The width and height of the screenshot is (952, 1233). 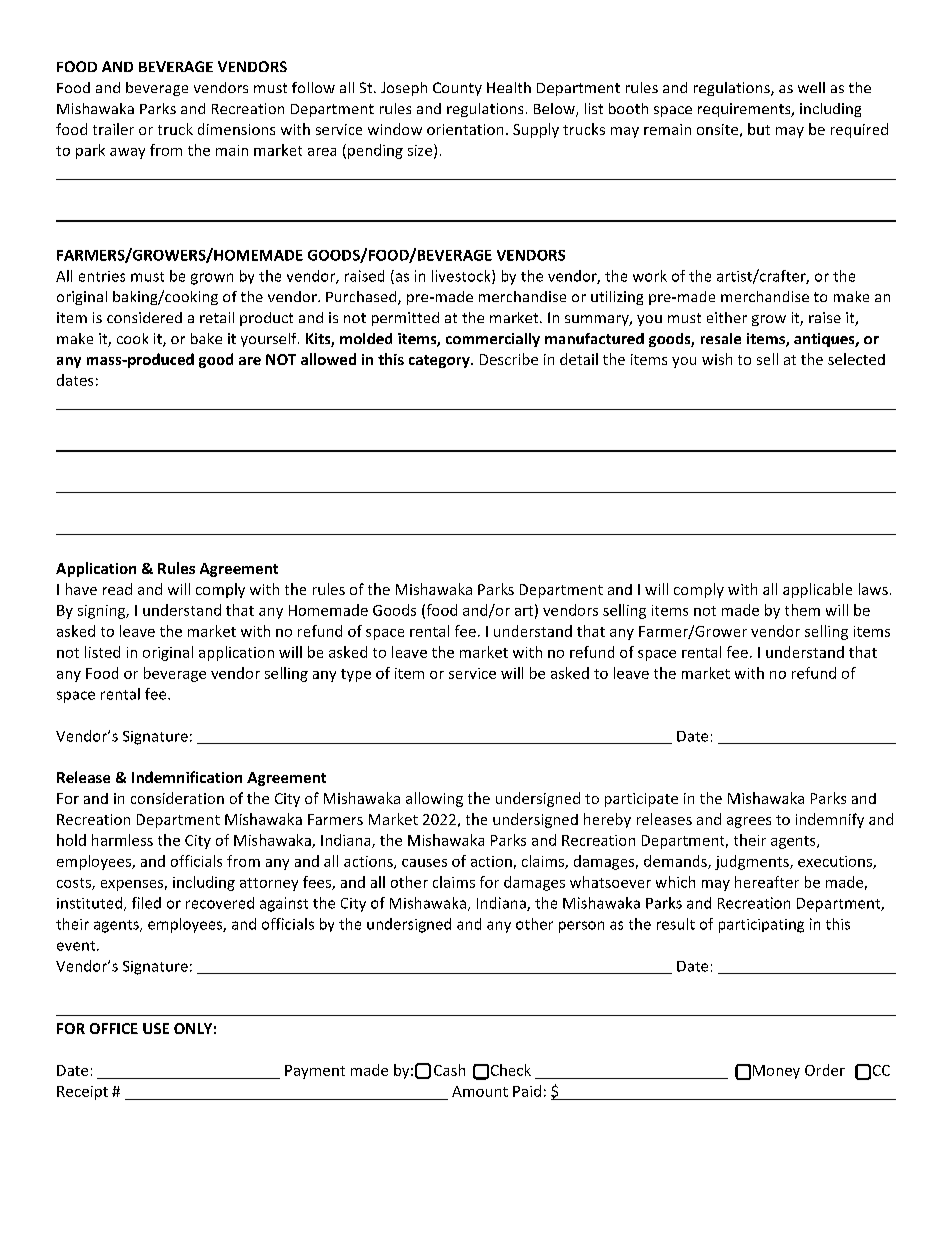 I want to click on trailer, so click(x=113, y=129).
